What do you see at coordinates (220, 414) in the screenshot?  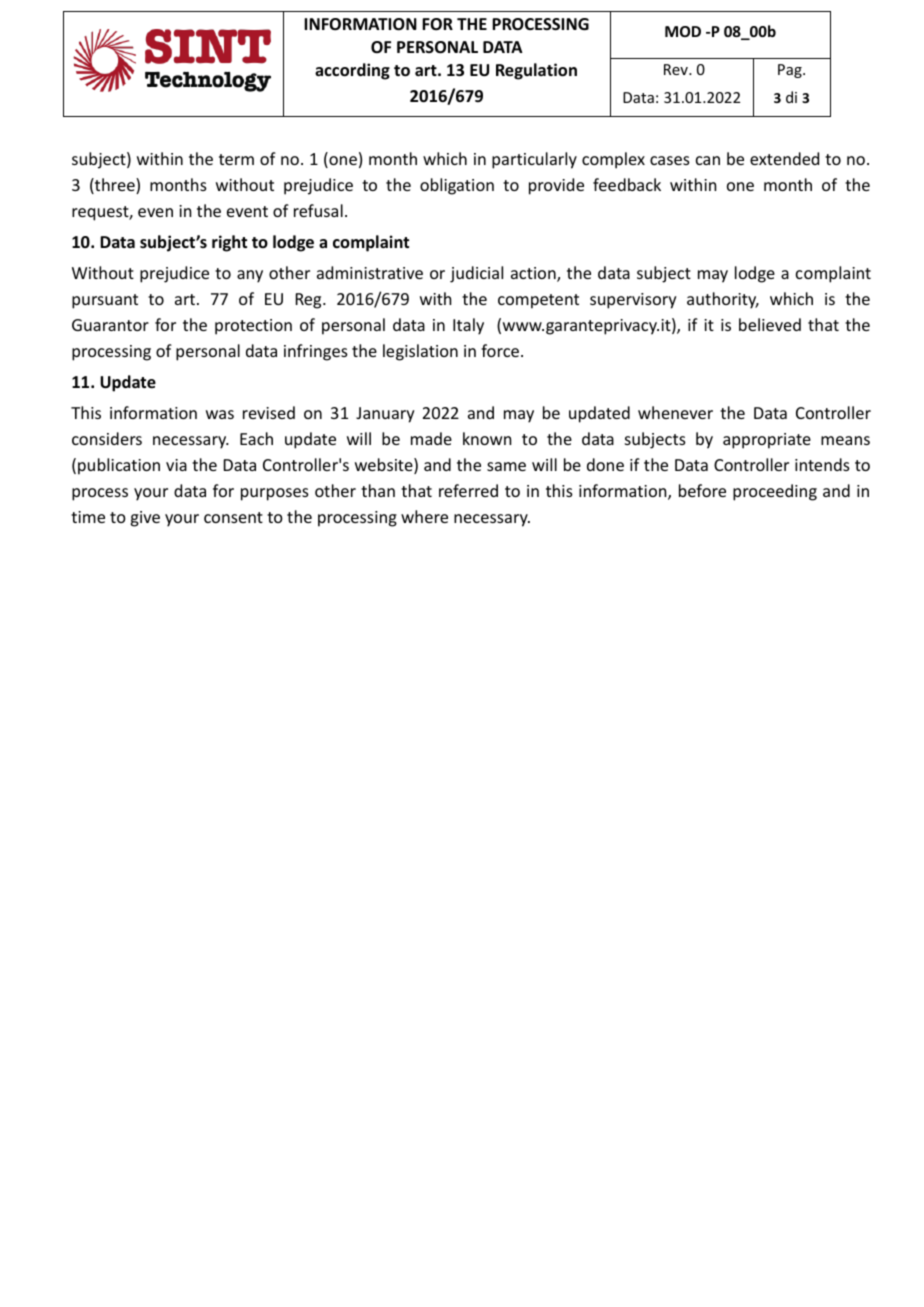 I see `was` at bounding box center [220, 414].
